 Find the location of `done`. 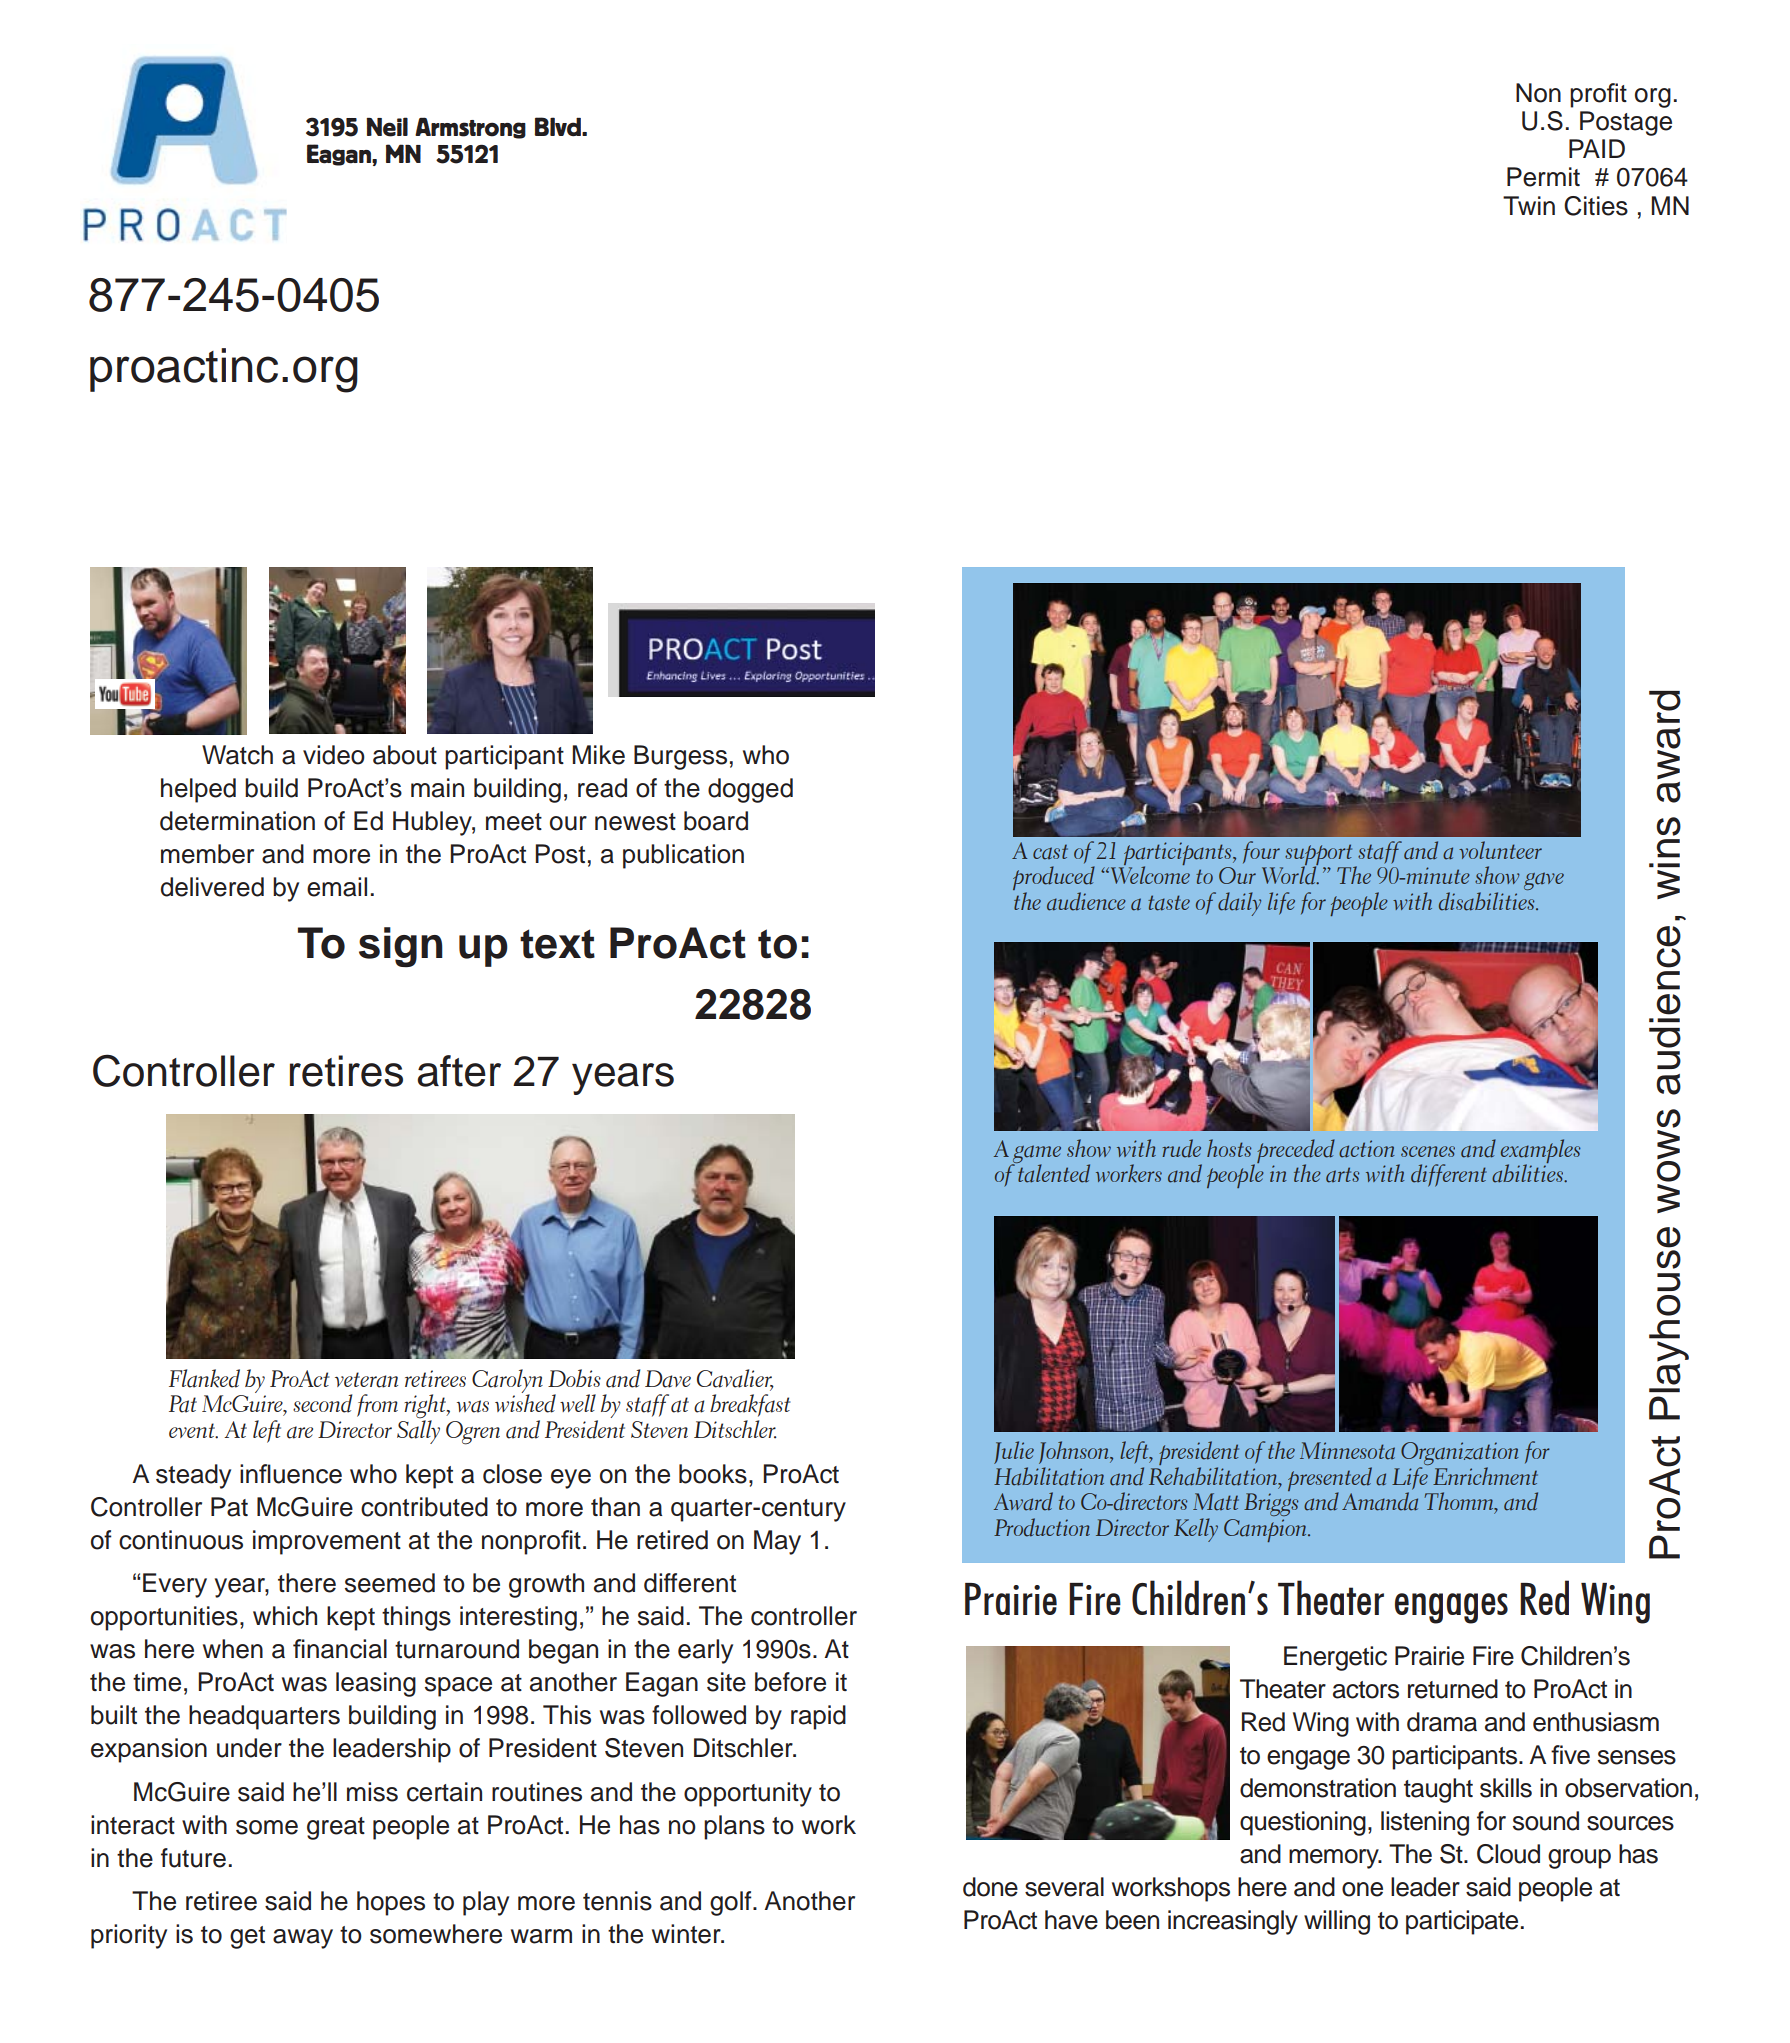

done is located at coordinates (990, 1887).
